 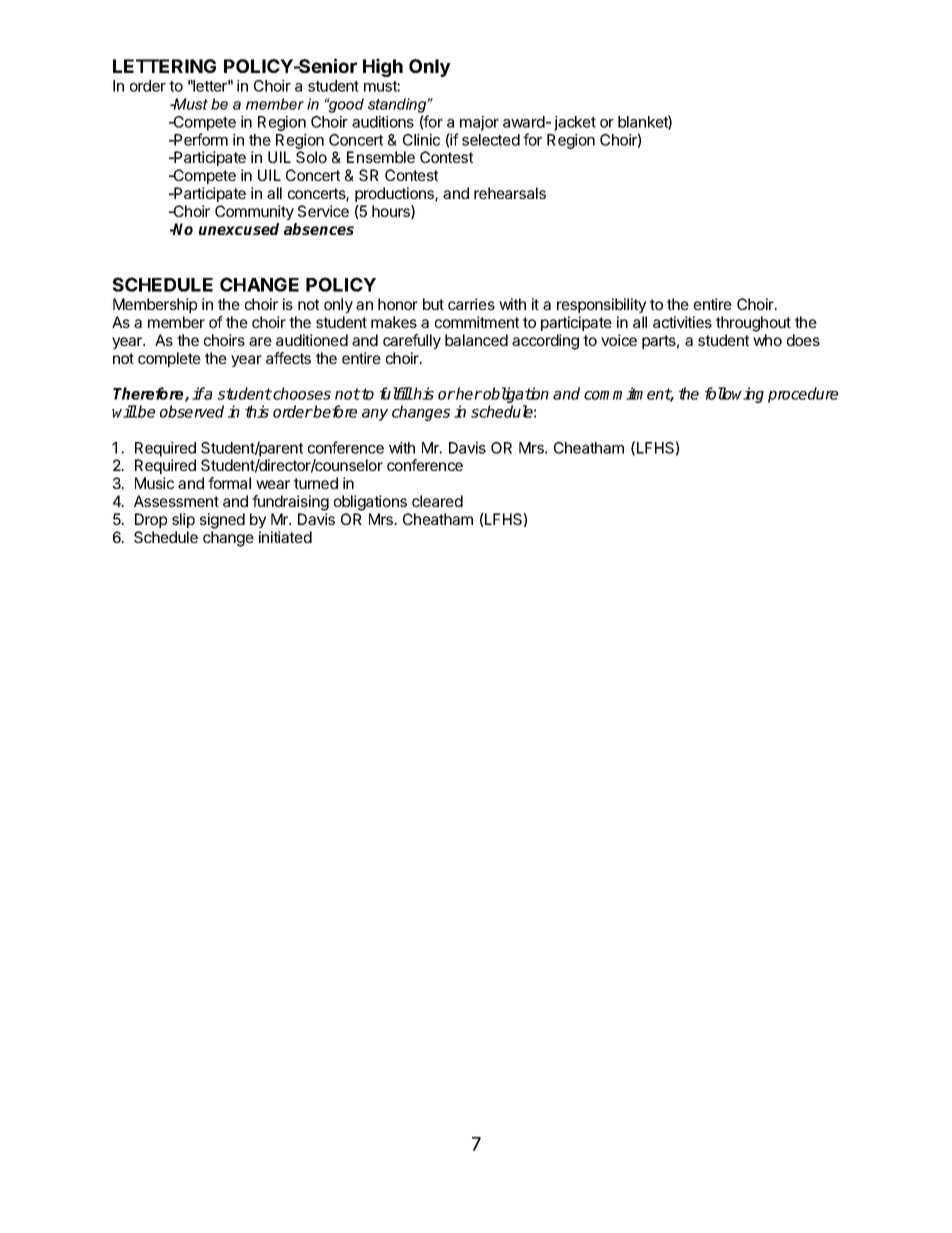 What do you see at coordinates (288, 358) in the screenshot?
I see `affects` at bounding box center [288, 358].
